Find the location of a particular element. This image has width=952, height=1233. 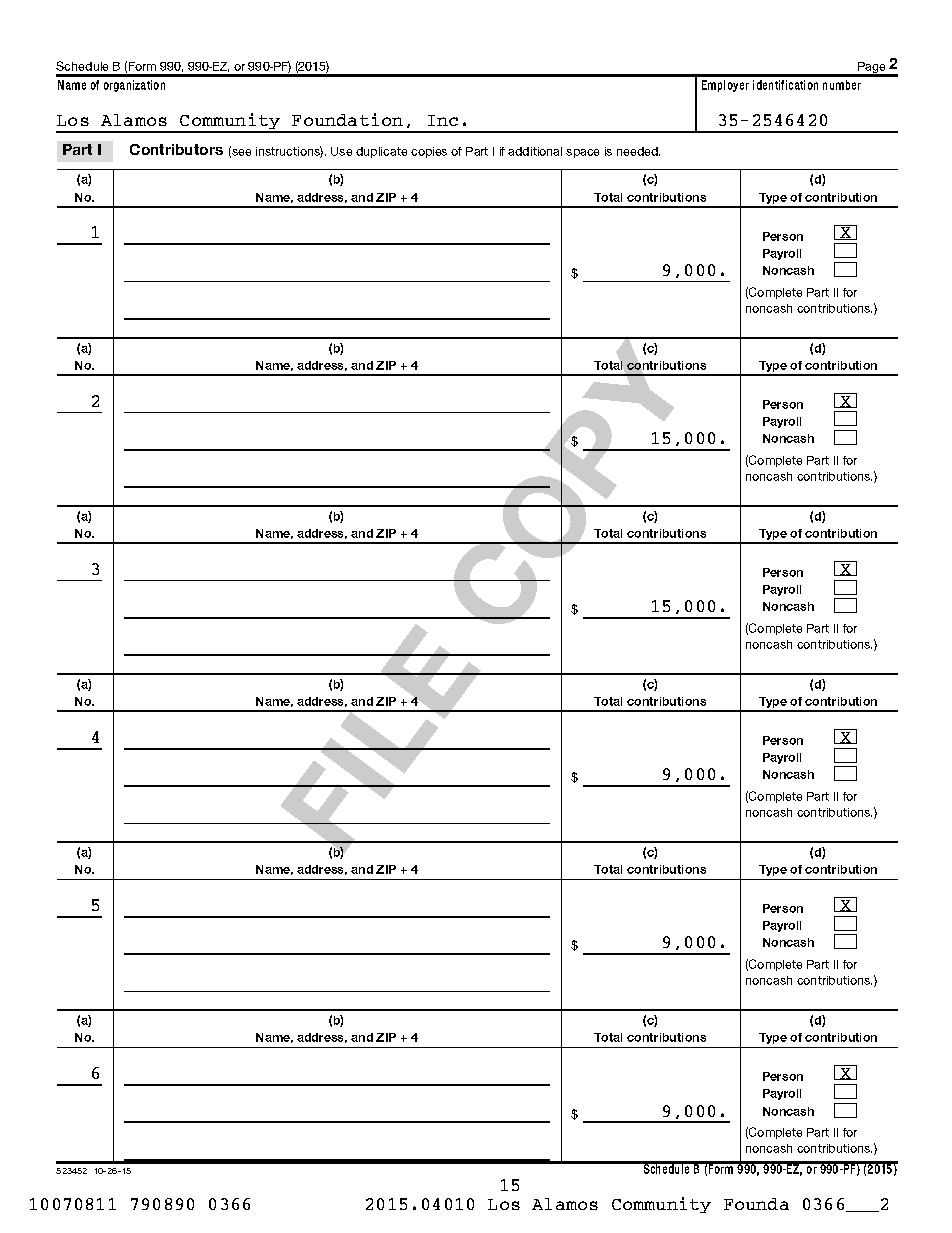

number is located at coordinates (842, 85).
